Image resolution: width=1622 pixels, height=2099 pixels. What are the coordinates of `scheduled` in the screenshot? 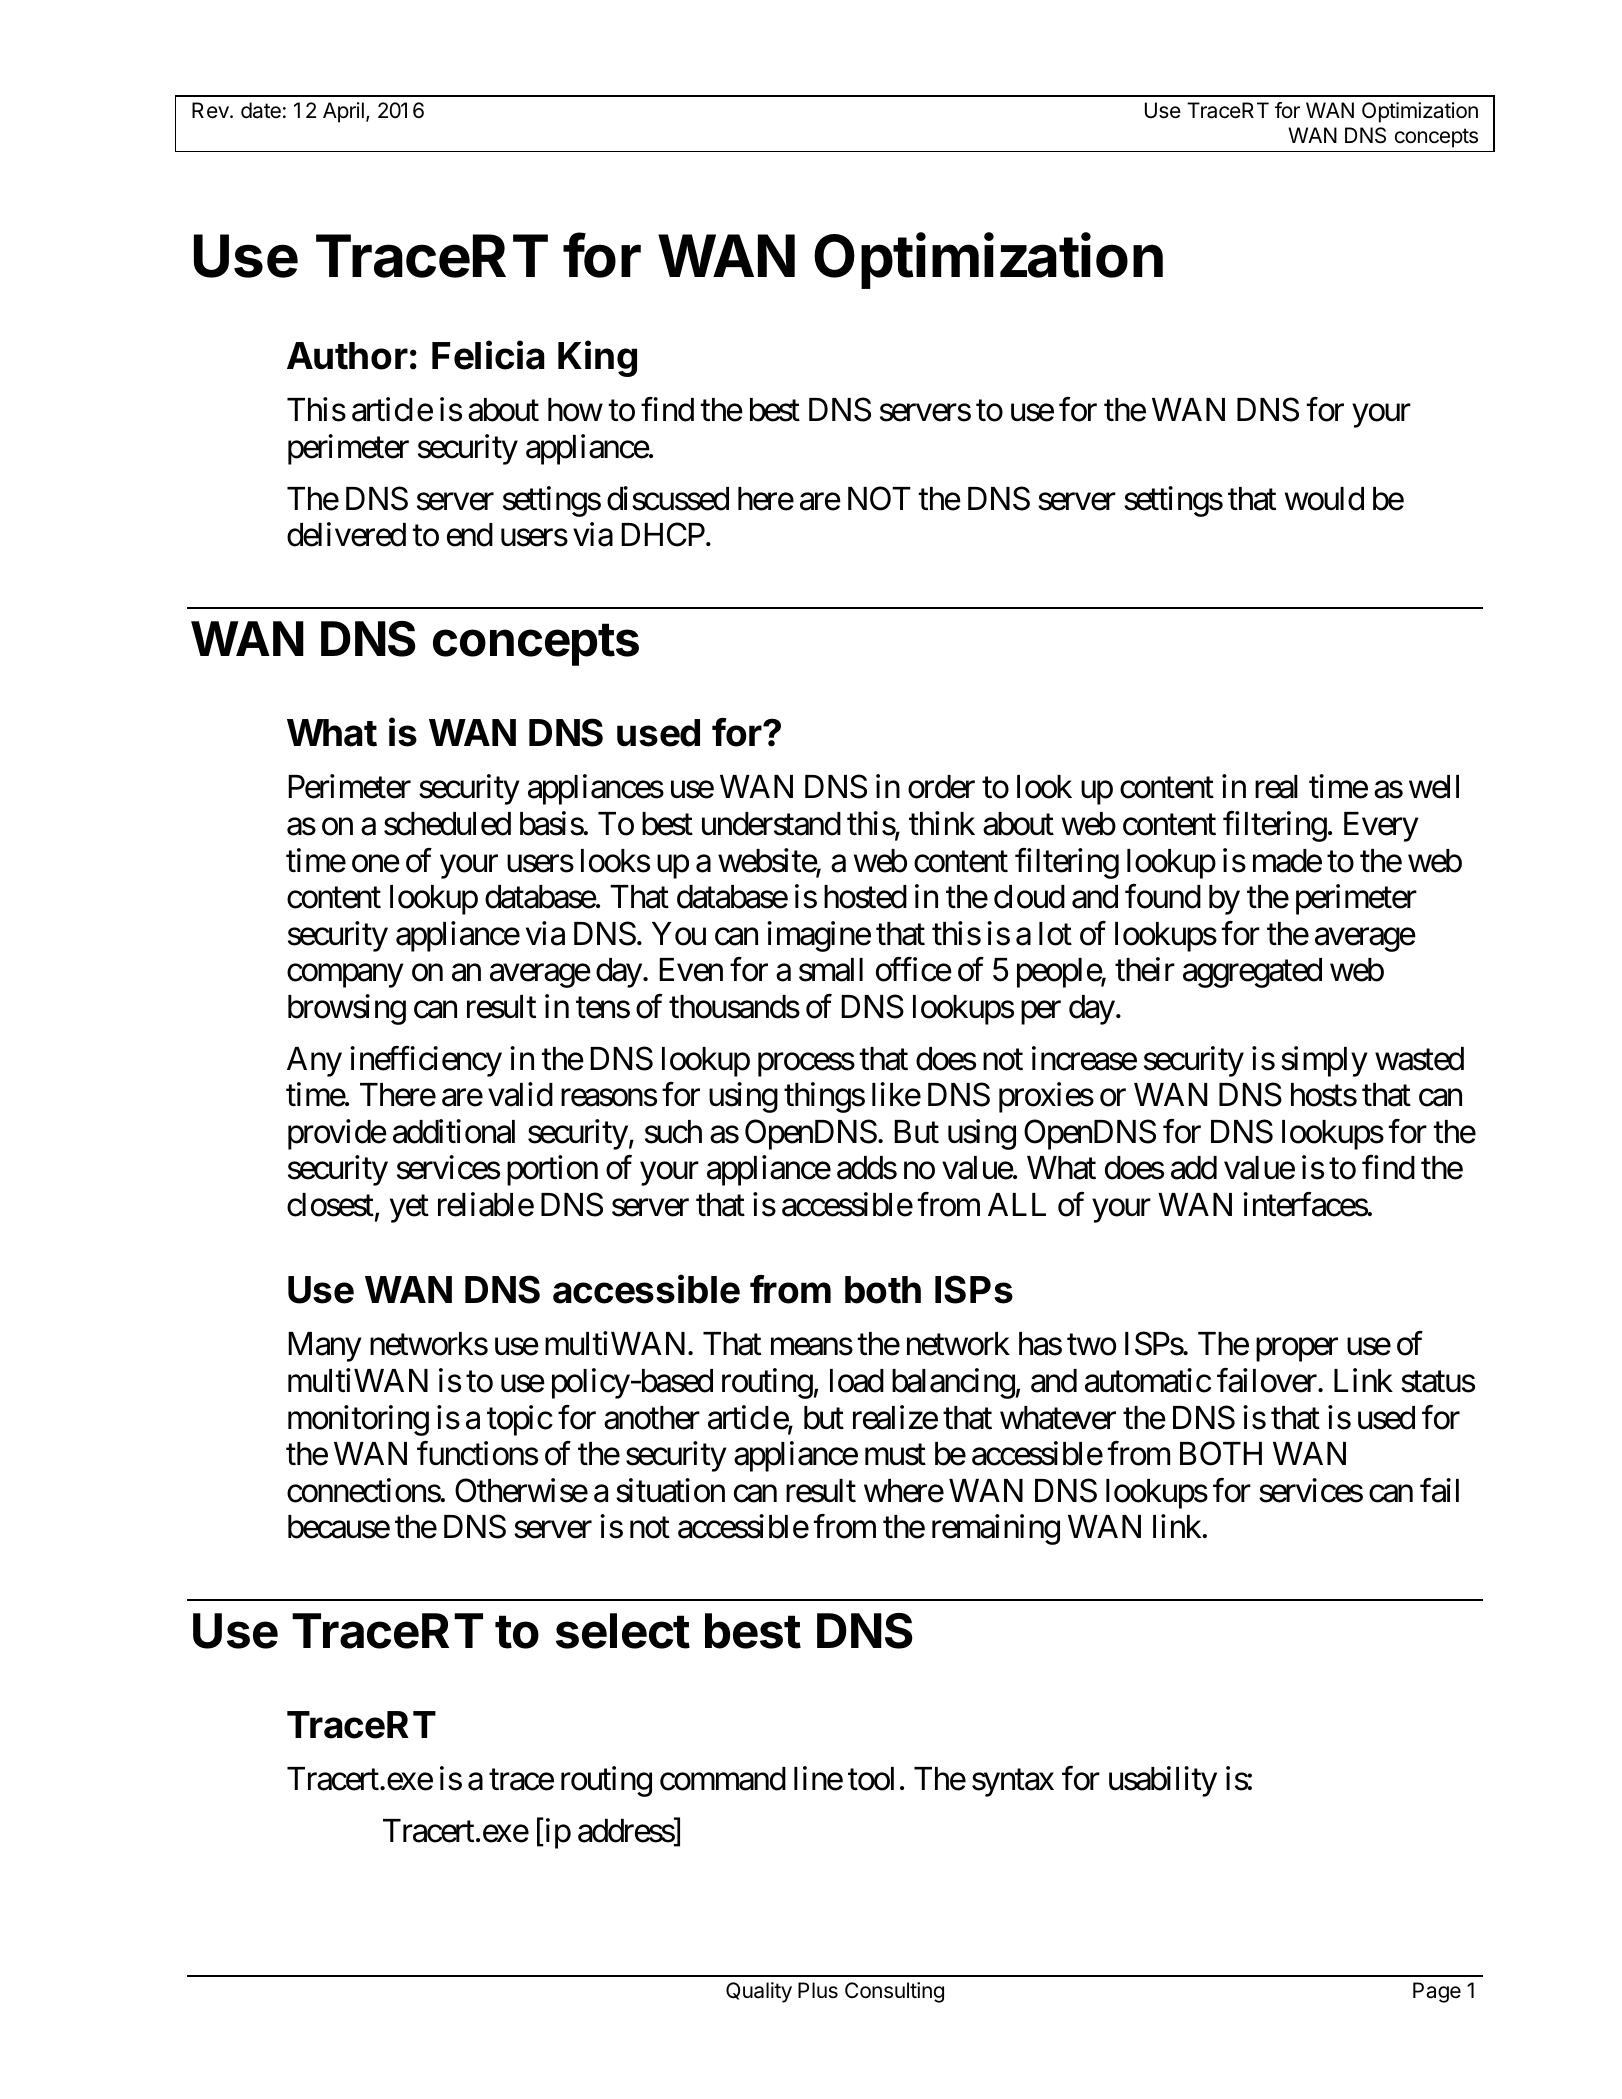 It's located at (447, 824).
